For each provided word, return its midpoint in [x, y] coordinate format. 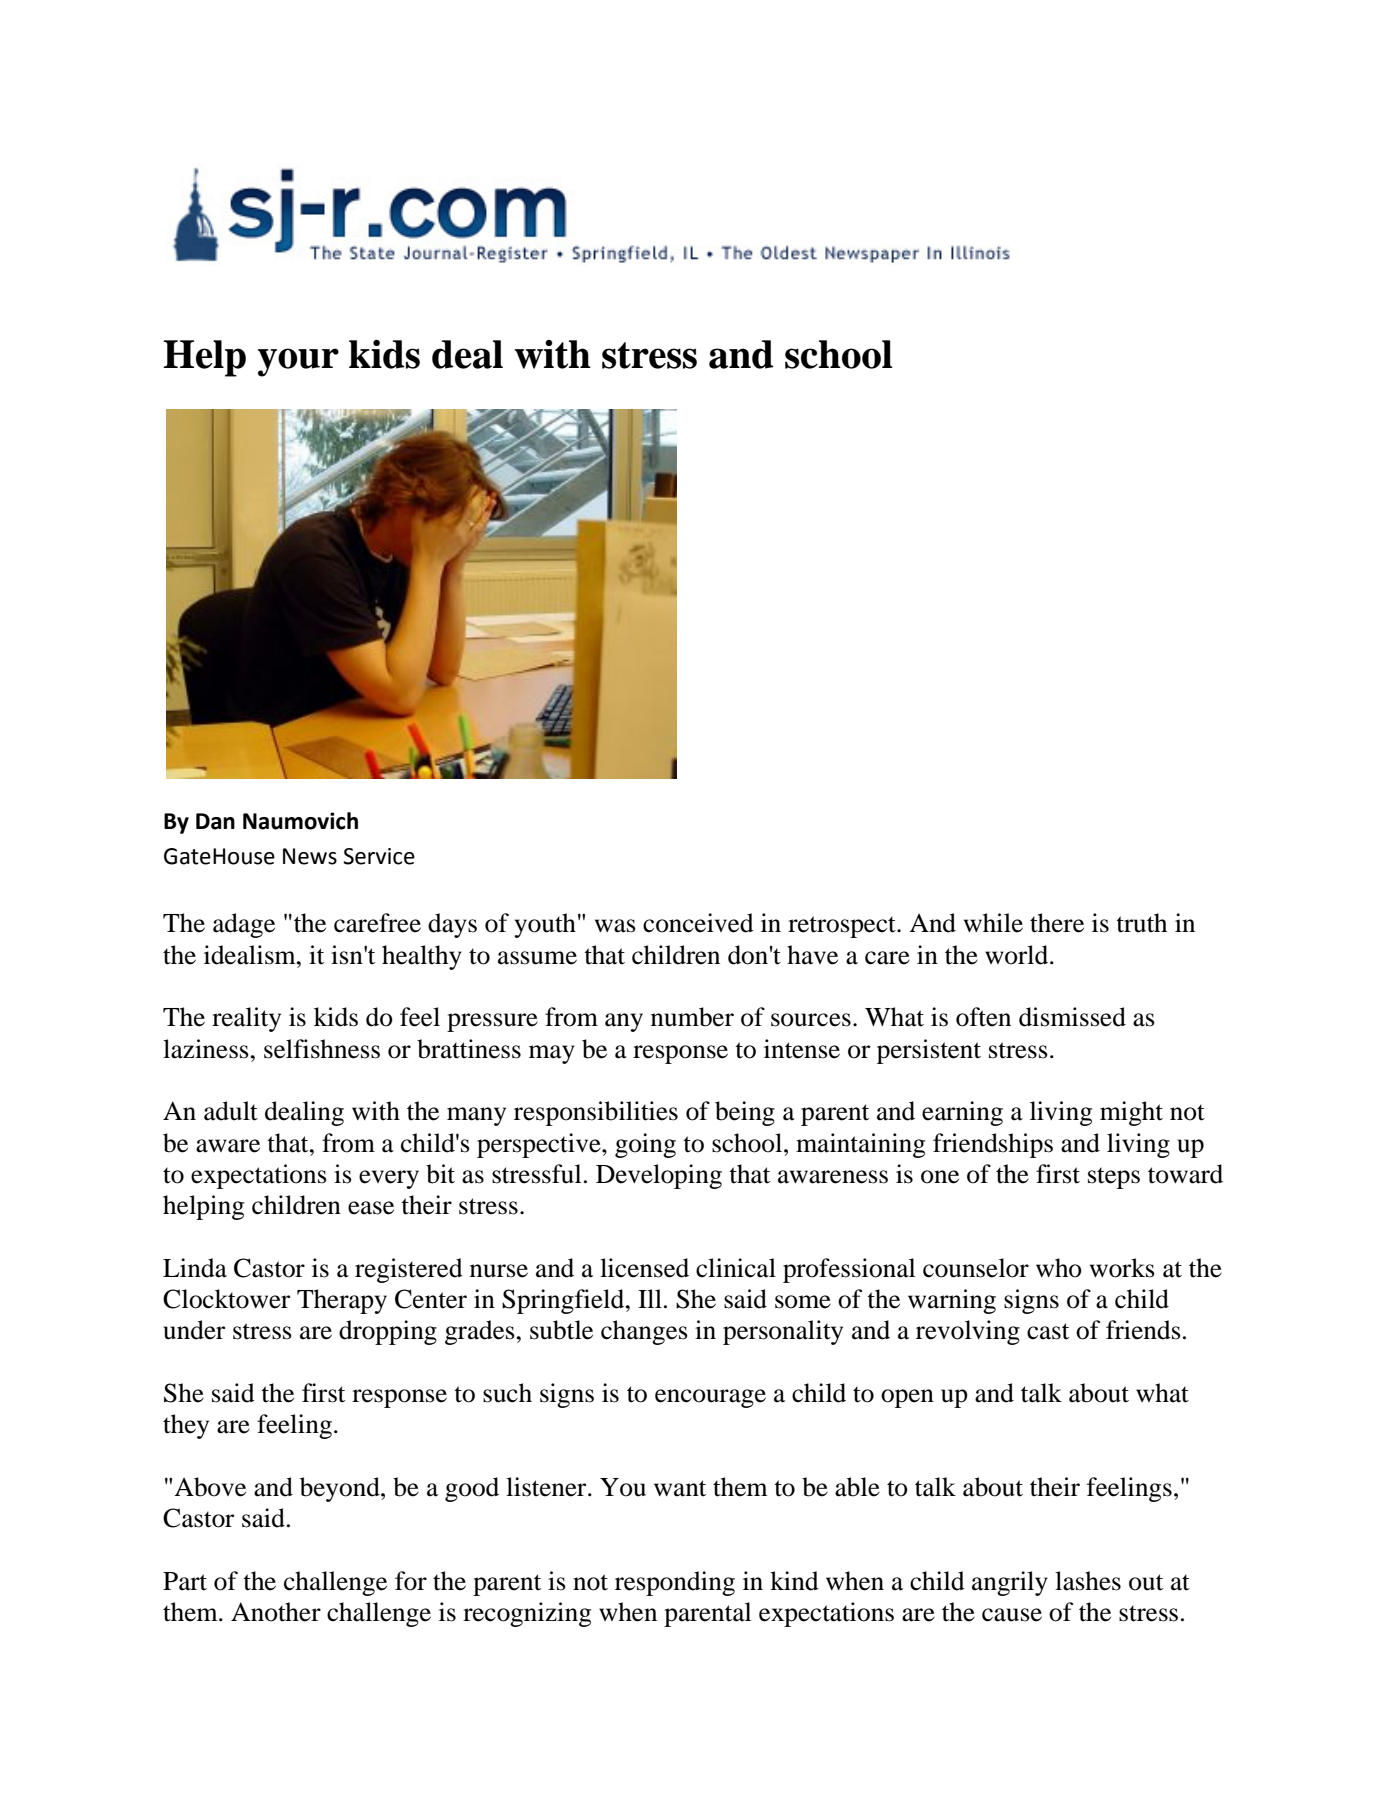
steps [1114, 1178]
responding [675, 1583]
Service [379, 856]
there [1057, 923]
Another [276, 1612]
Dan [215, 821]
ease [371, 1208]
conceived [698, 923]
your [298, 362]
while [993, 923]
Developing [659, 1176]
